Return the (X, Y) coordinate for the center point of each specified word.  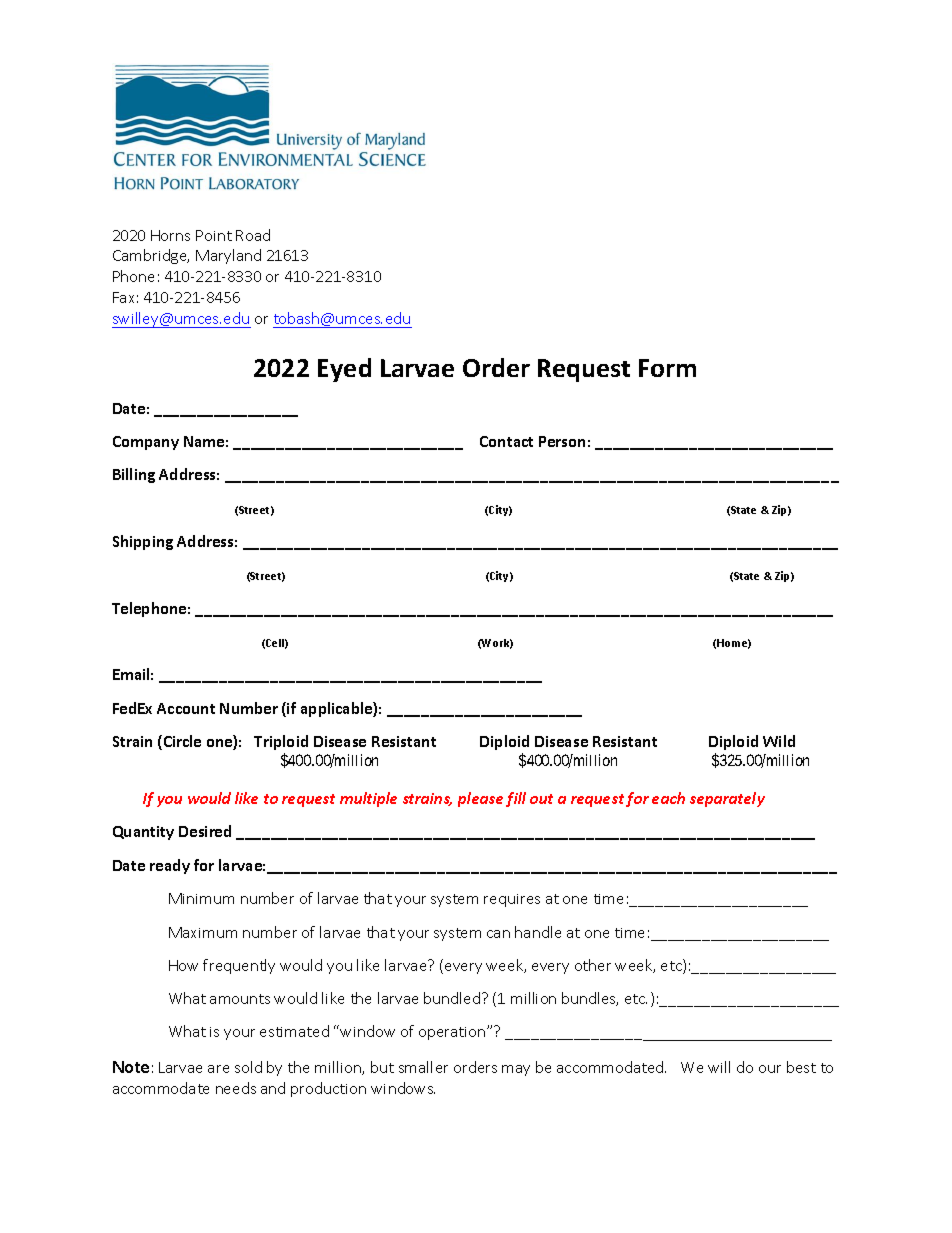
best (801, 1067)
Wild (779, 741)
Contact (506, 441)
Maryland (228, 256)
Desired (205, 831)
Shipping (143, 542)
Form (667, 368)
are (218, 1069)
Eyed (344, 370)
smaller (423, 1067)
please (480, 799)
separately (727, 799)
